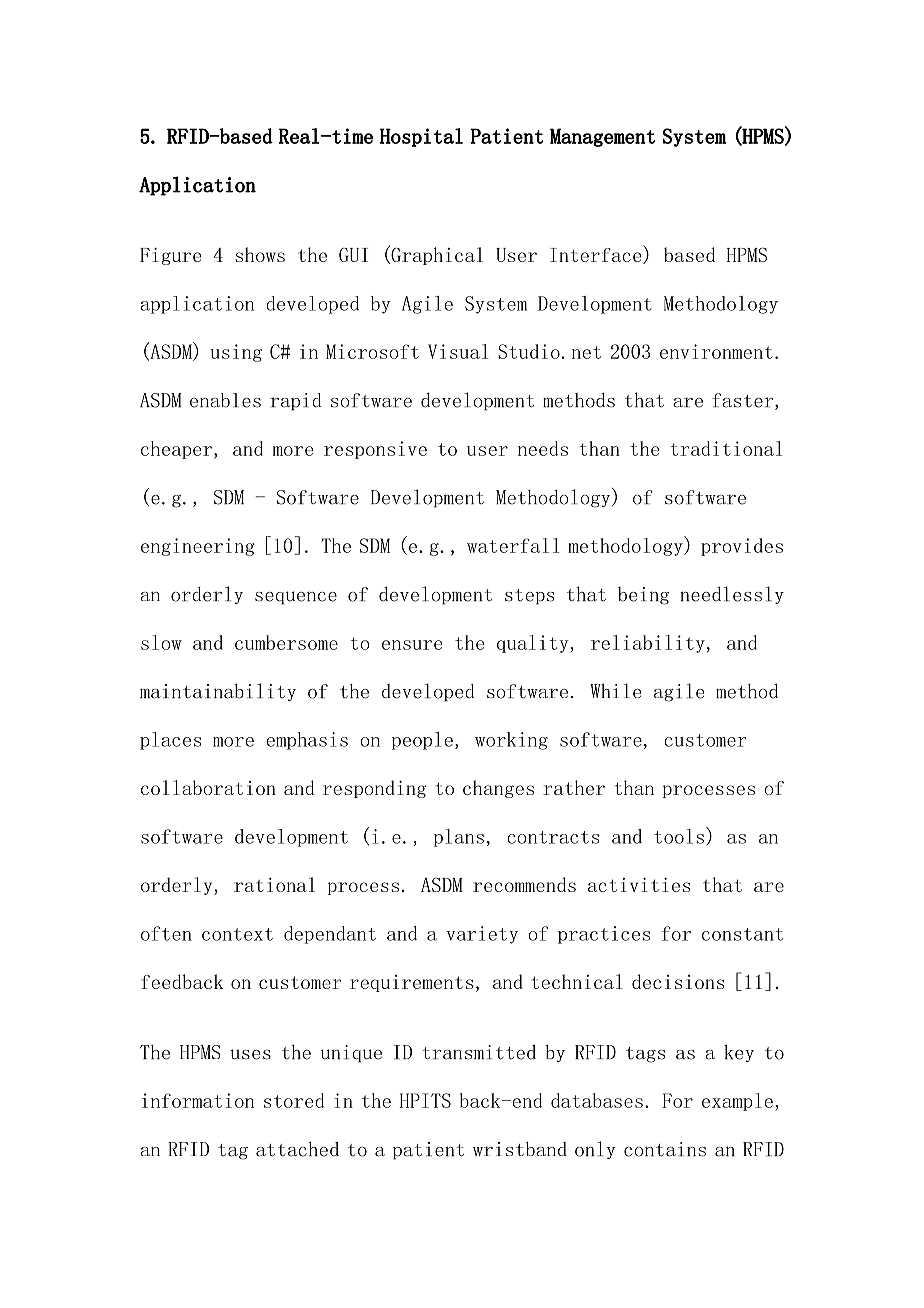 Image resolution: width=924 pixels, height=1308 pixels. Describe the element at coordinates (498, 789) in the document. I see `changes` at that location.
